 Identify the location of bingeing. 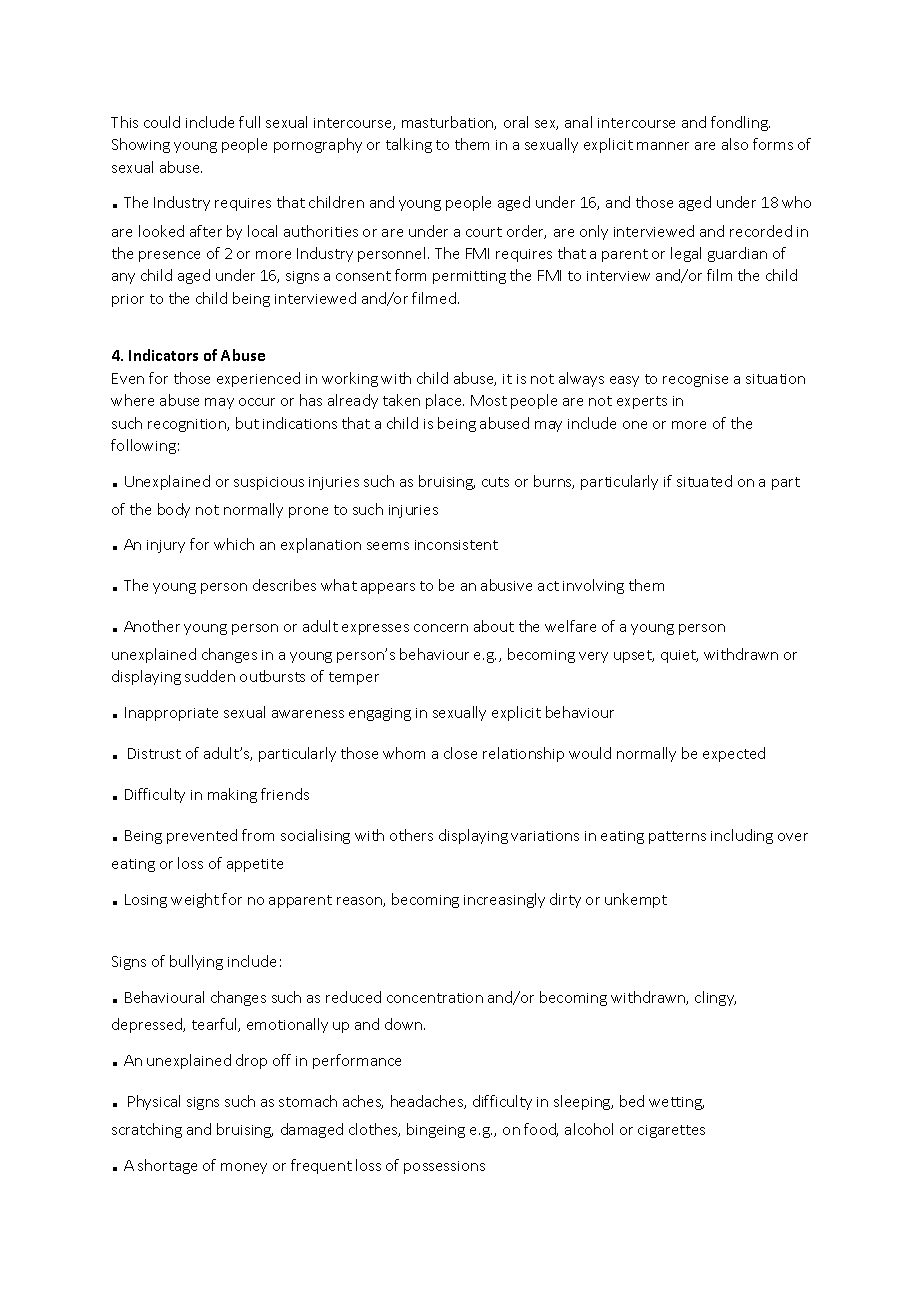
(436, 1130).
